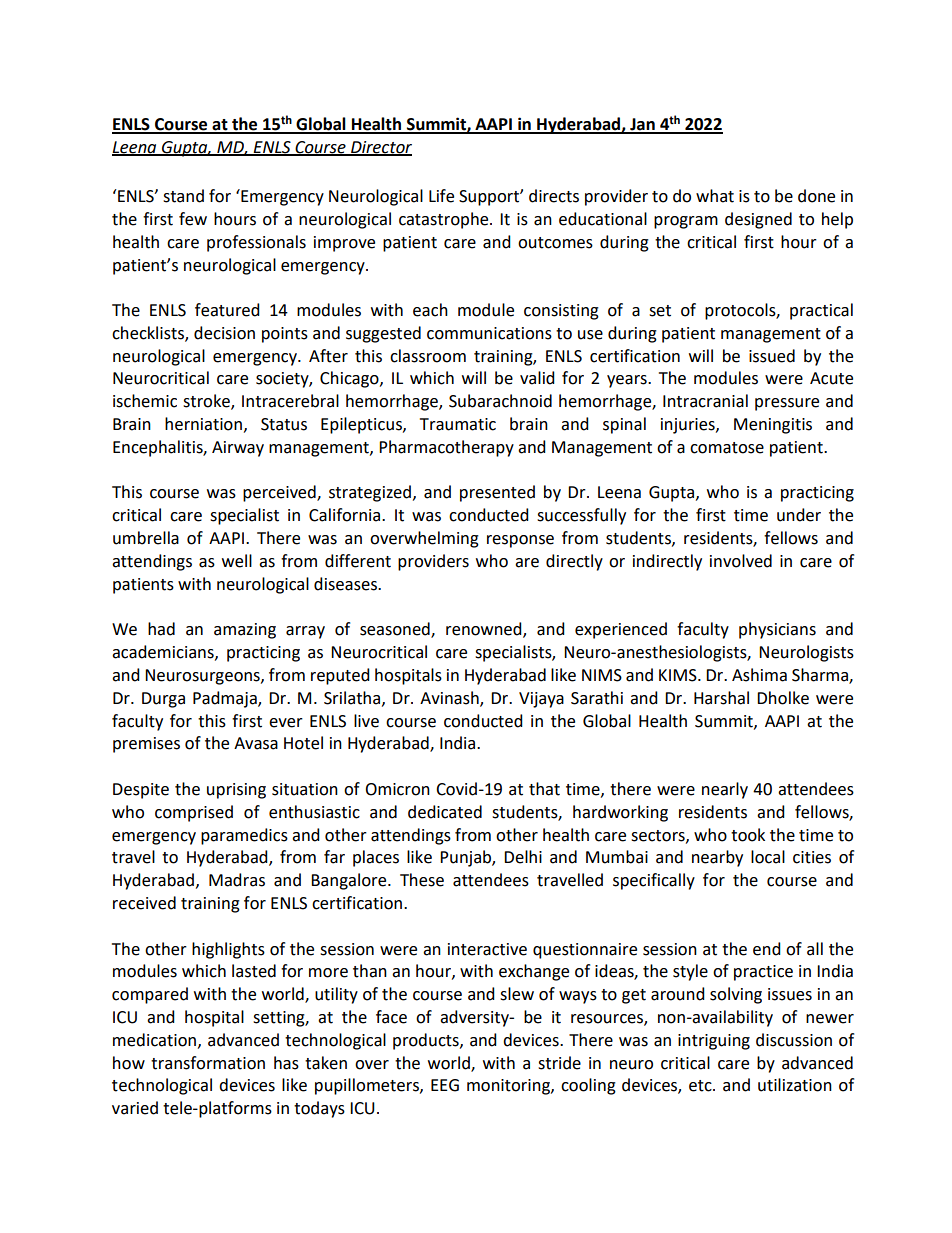 This page has height=1233, width=952. Describe the element at coordinates (715, 196) in the page. I see `what` at that location.
